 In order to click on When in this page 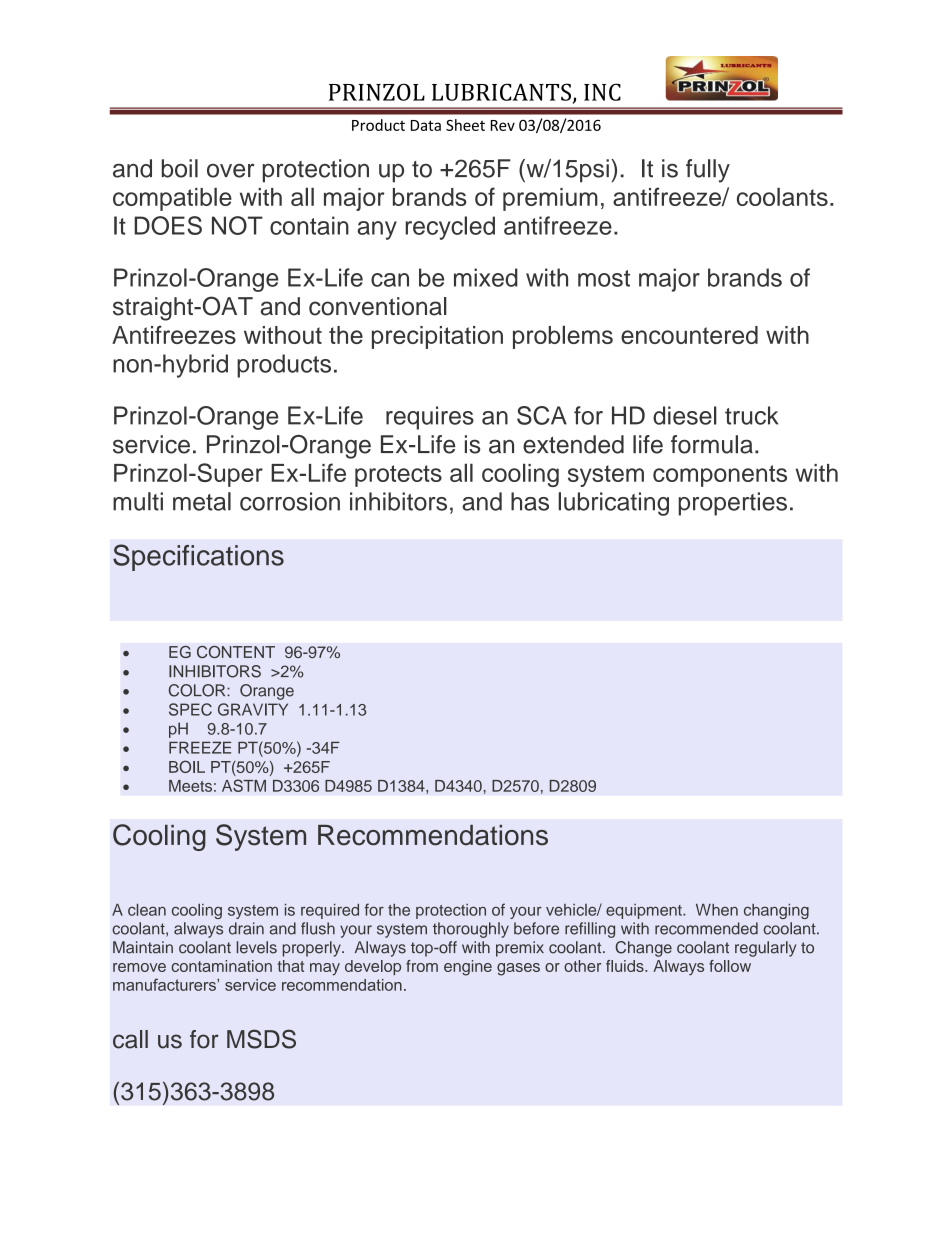, I will do `click(717, 910)`.
